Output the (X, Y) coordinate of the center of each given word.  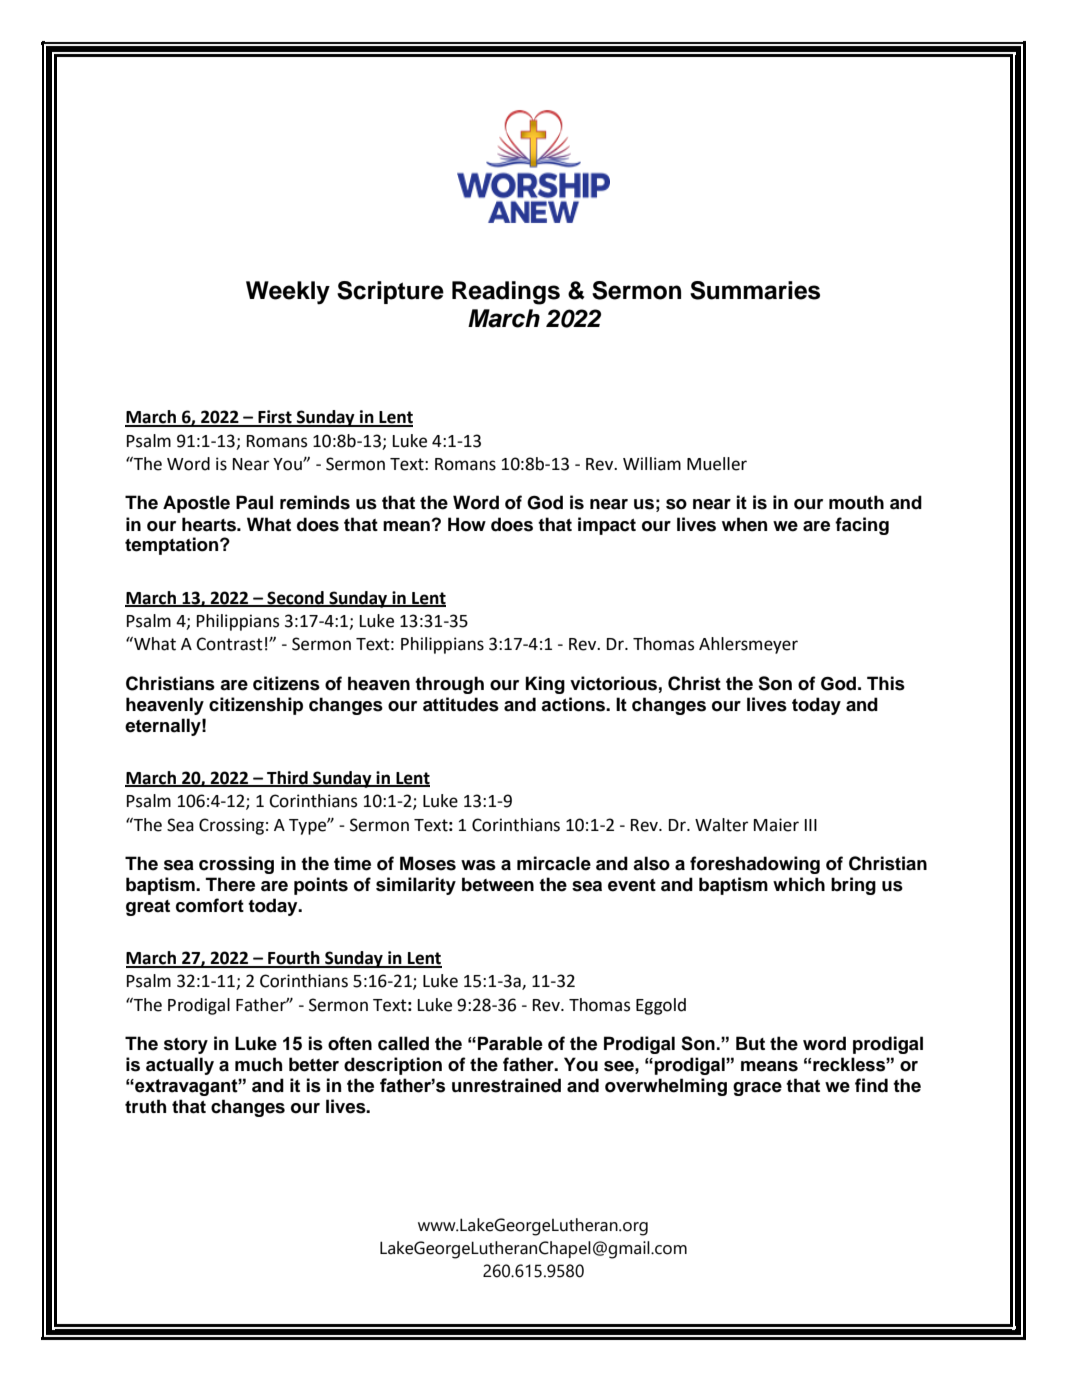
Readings (506, 293)
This (886, 683)
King (545, 685)
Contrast (229, 644)
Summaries (755, 290)
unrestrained (506, 1085)
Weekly (288, 293)
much (258, 1064)
